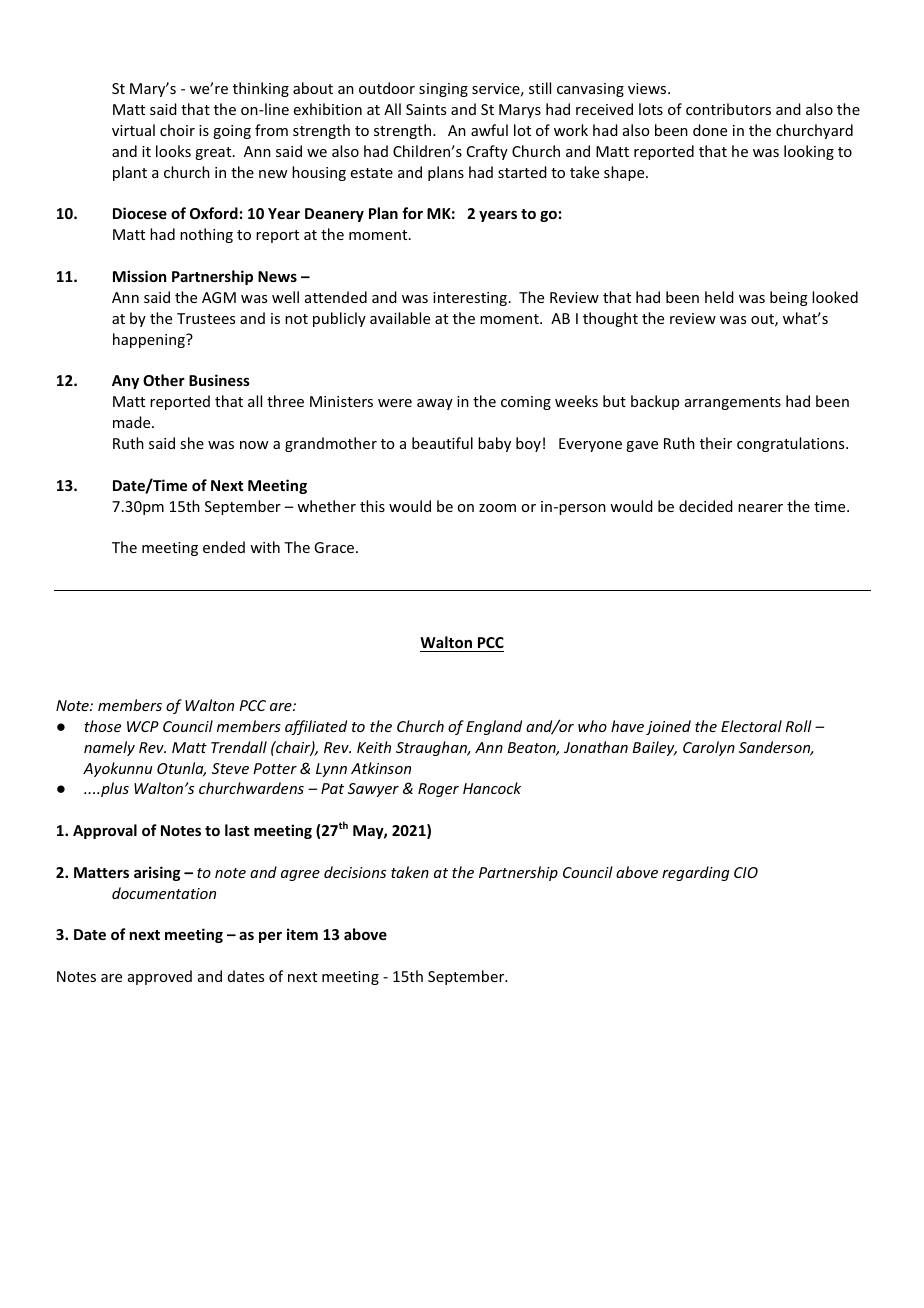  Describe the element at coordinates (497, 508) in the screenshot. I see `zoom` at that location.
